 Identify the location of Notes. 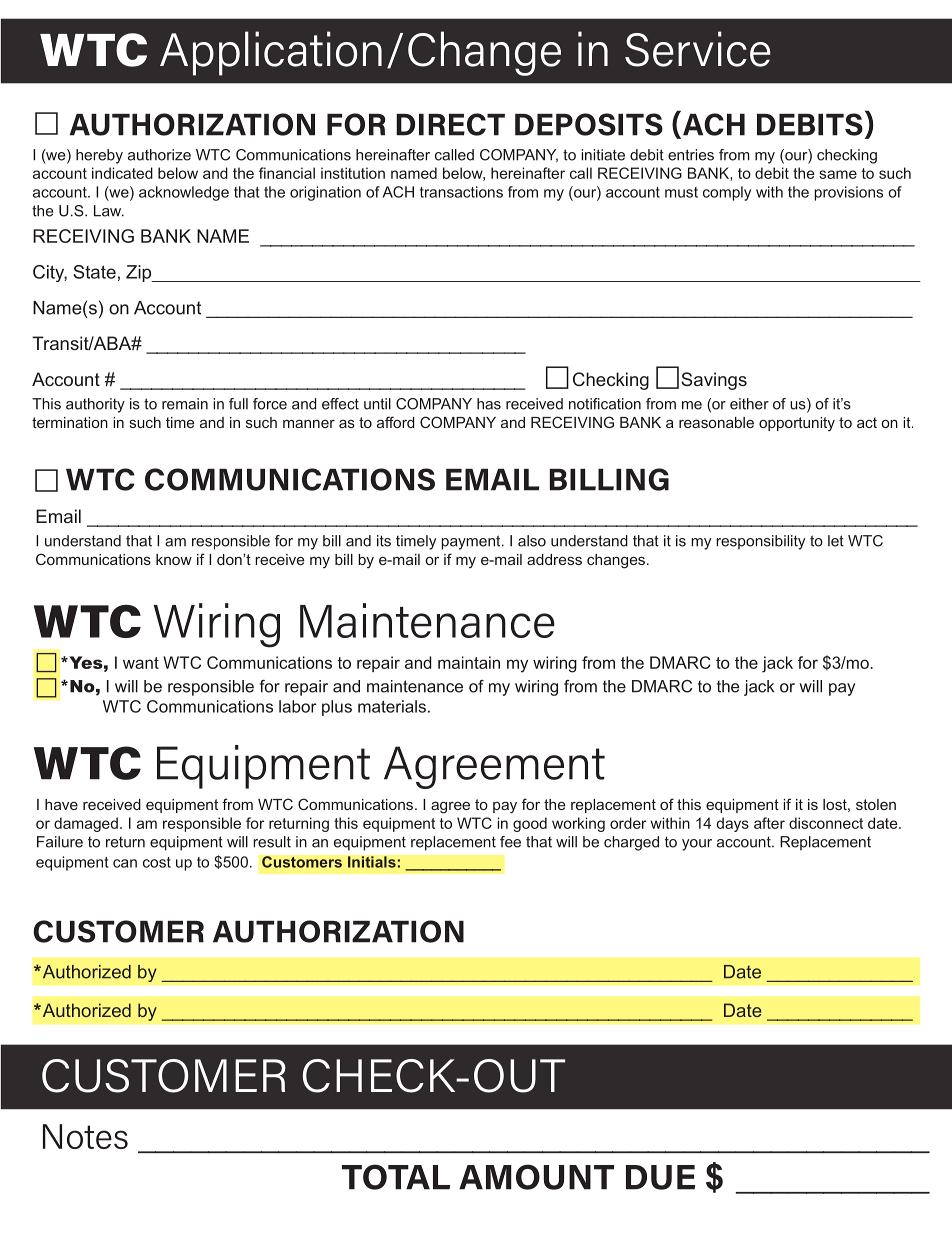
(85, 1136).
